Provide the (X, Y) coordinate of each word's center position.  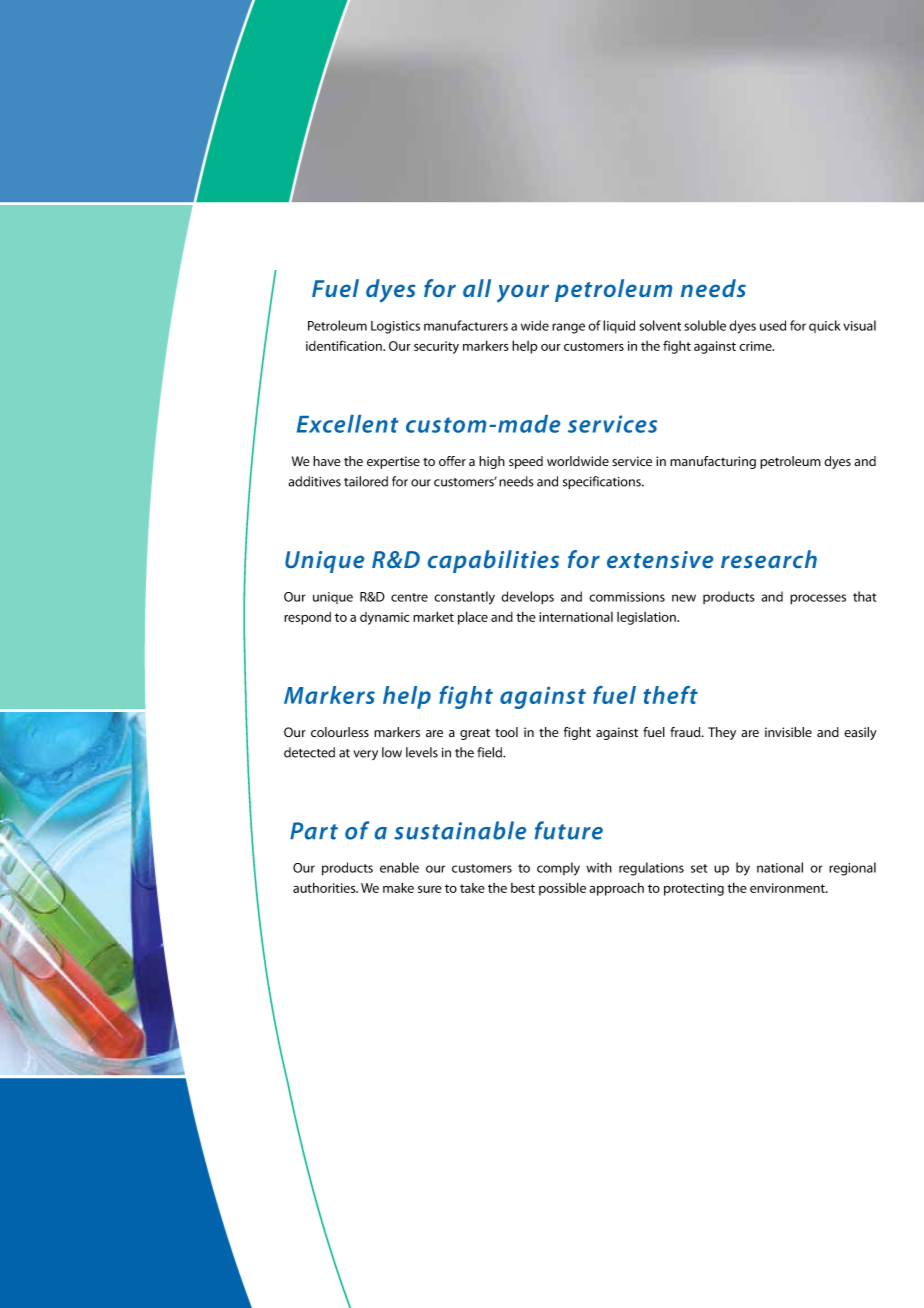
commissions (627, 597)
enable (399, 867)
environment (788, 888)
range (568, 328)
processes (818, 599)
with (599, 867)
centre (409, 597)
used (773, 325)
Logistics (395, 327)
